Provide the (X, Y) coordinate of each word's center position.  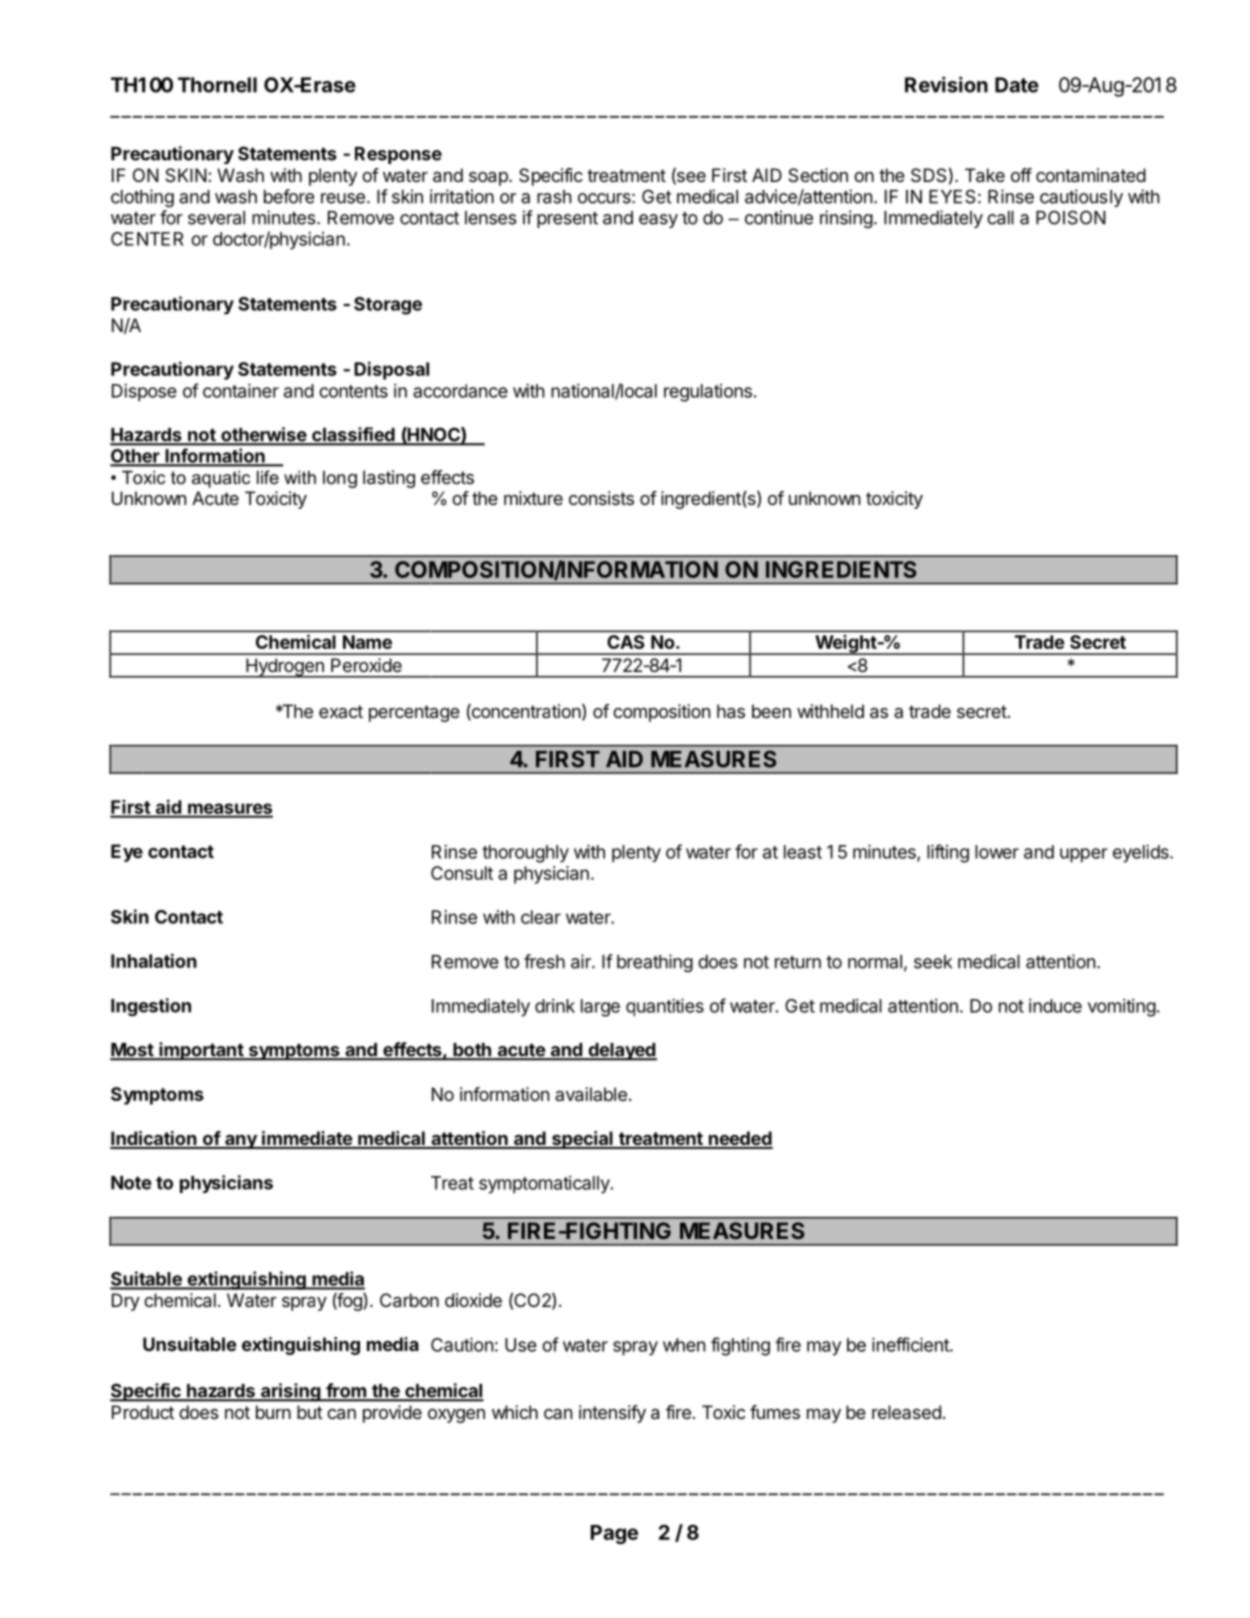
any (241, 1142)
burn (273, 1412)
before (289, 196)
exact (341, 711)
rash (554, 197)
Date (1017, 85)
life (268, 477)
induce (1055, 1006)
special (582, 1140)
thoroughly (525, 854)
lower (997, 852)
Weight (845, 645)
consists (601, 498)
